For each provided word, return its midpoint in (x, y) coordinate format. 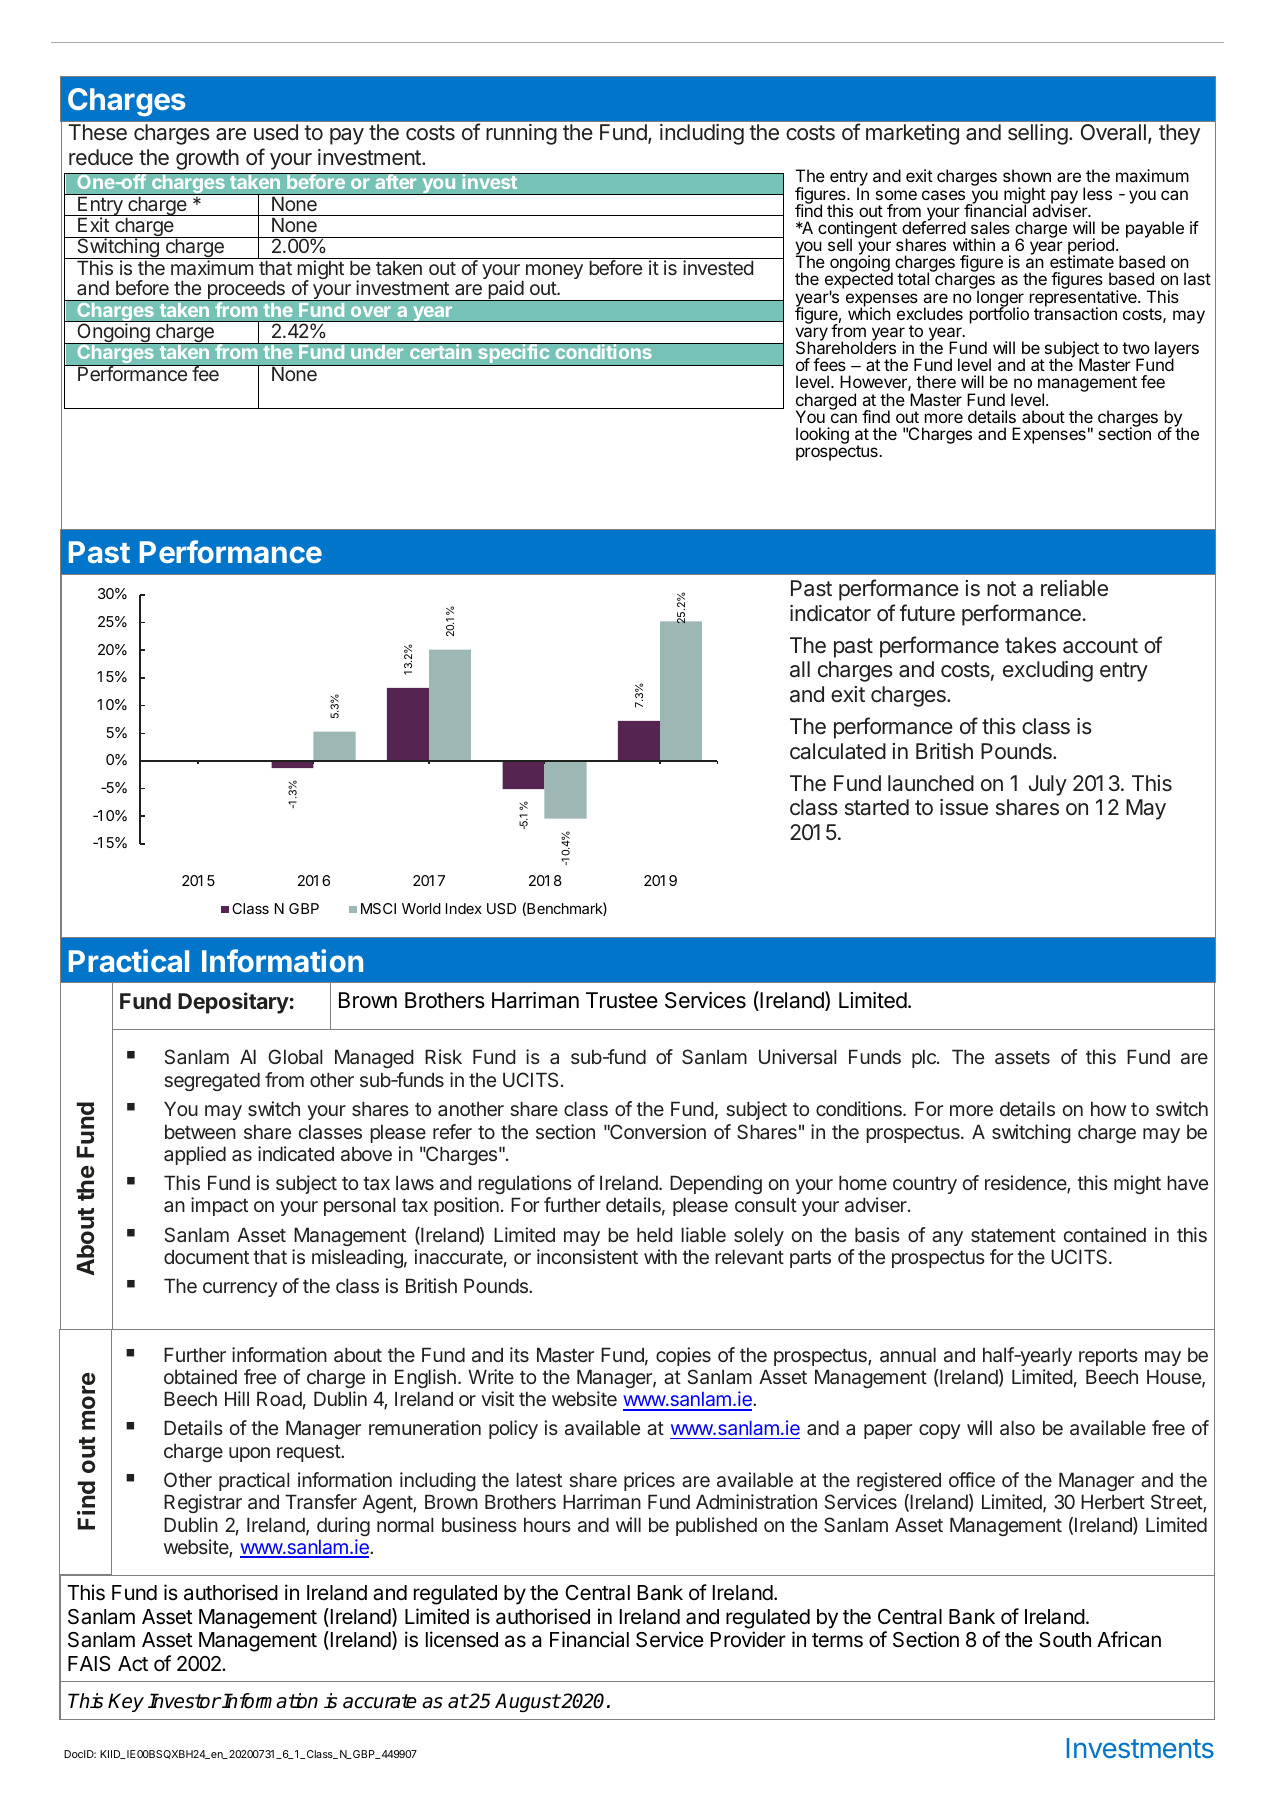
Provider (748, 1639)
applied (195, 1155)
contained (1105, 1234)
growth (207, 159)
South (1065, 1640)
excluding (1048, 671)
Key (126, 1702)
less (1097, 193)
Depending (716, 1184)
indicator (830, 613)
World (421, 908)
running (521, 134)
